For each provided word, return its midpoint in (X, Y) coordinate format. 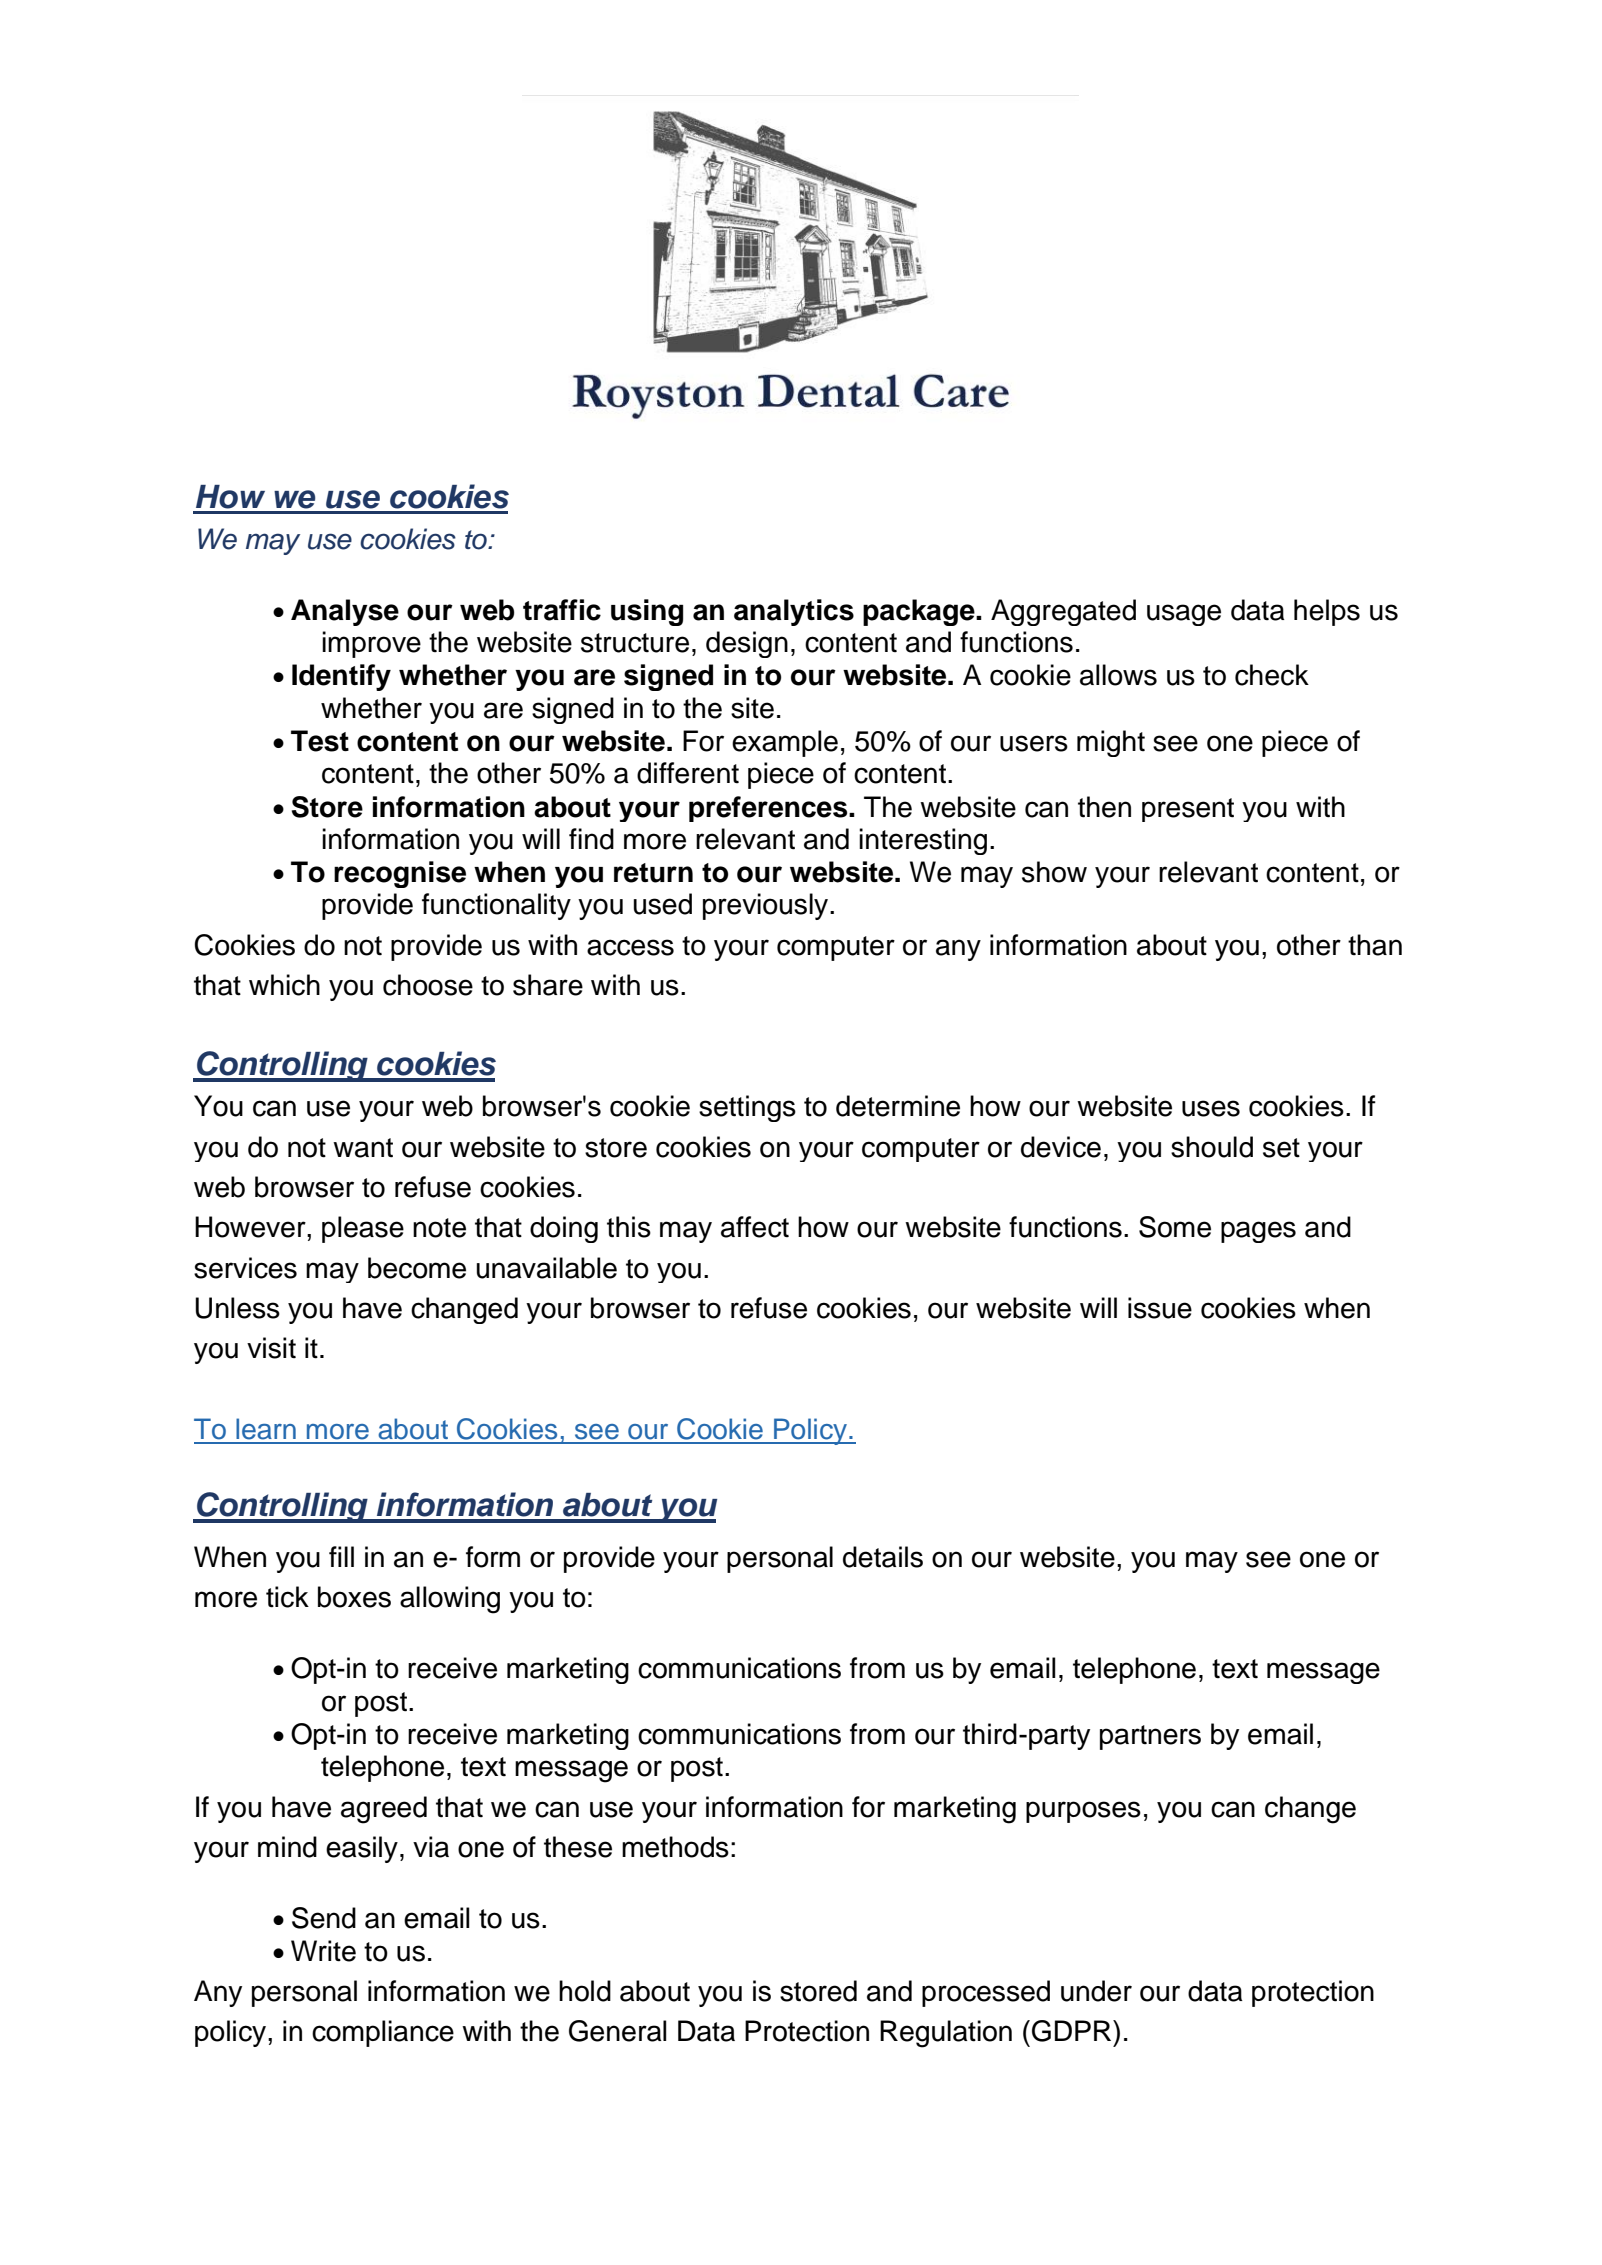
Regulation (946, 2034)
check (1272, 675)
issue (1160, 1308)
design (747, 644)
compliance (383, 2033)
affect (755, 1227)
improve (371, 644)
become (417, 1268)
